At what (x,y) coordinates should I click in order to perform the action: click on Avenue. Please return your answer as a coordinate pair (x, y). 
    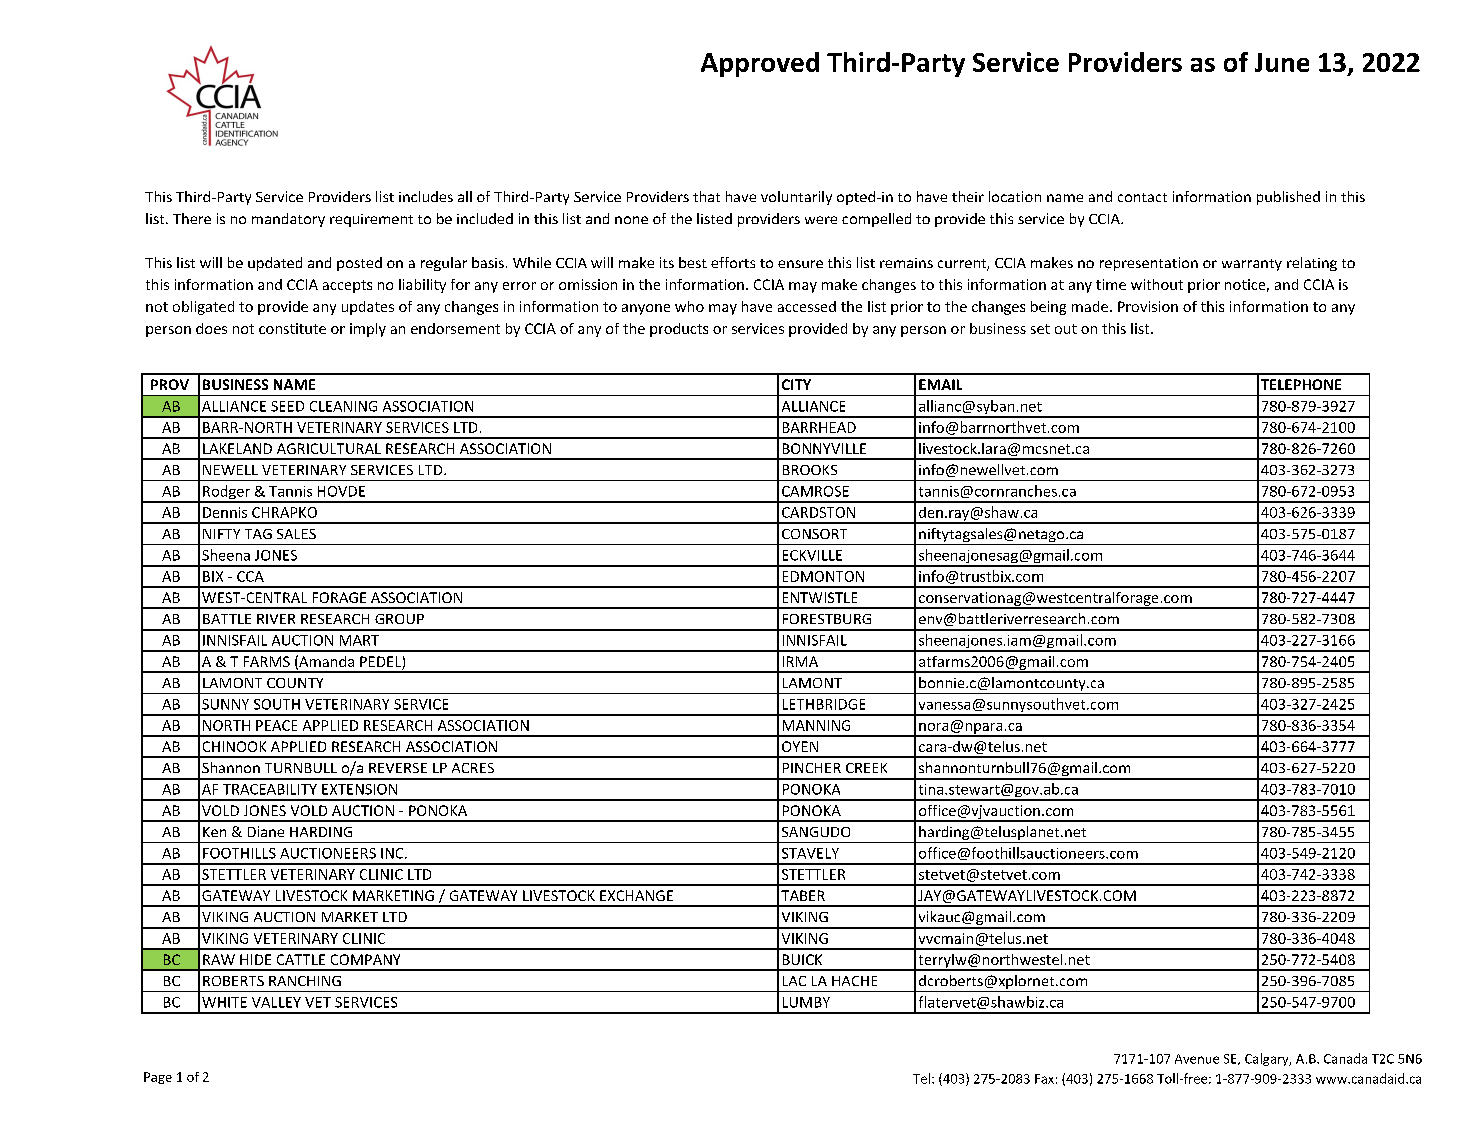
    Looking at the image, I should click on (1197, 1059).
